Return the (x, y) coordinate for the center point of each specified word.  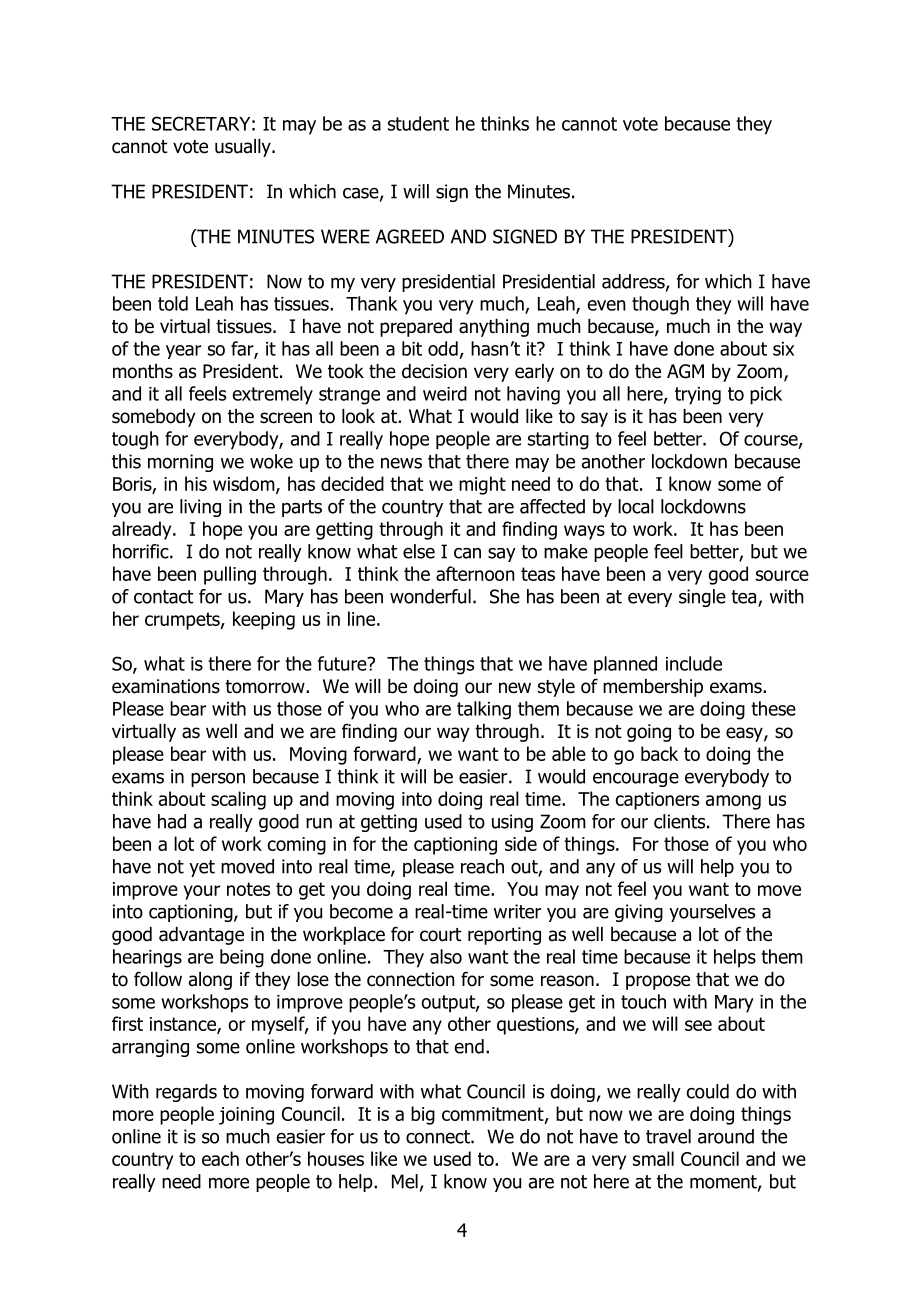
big (423, 1115)
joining (246, 1116)
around (726, 1136)
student (418, 123)
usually (244, 148)
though (660, 305)
